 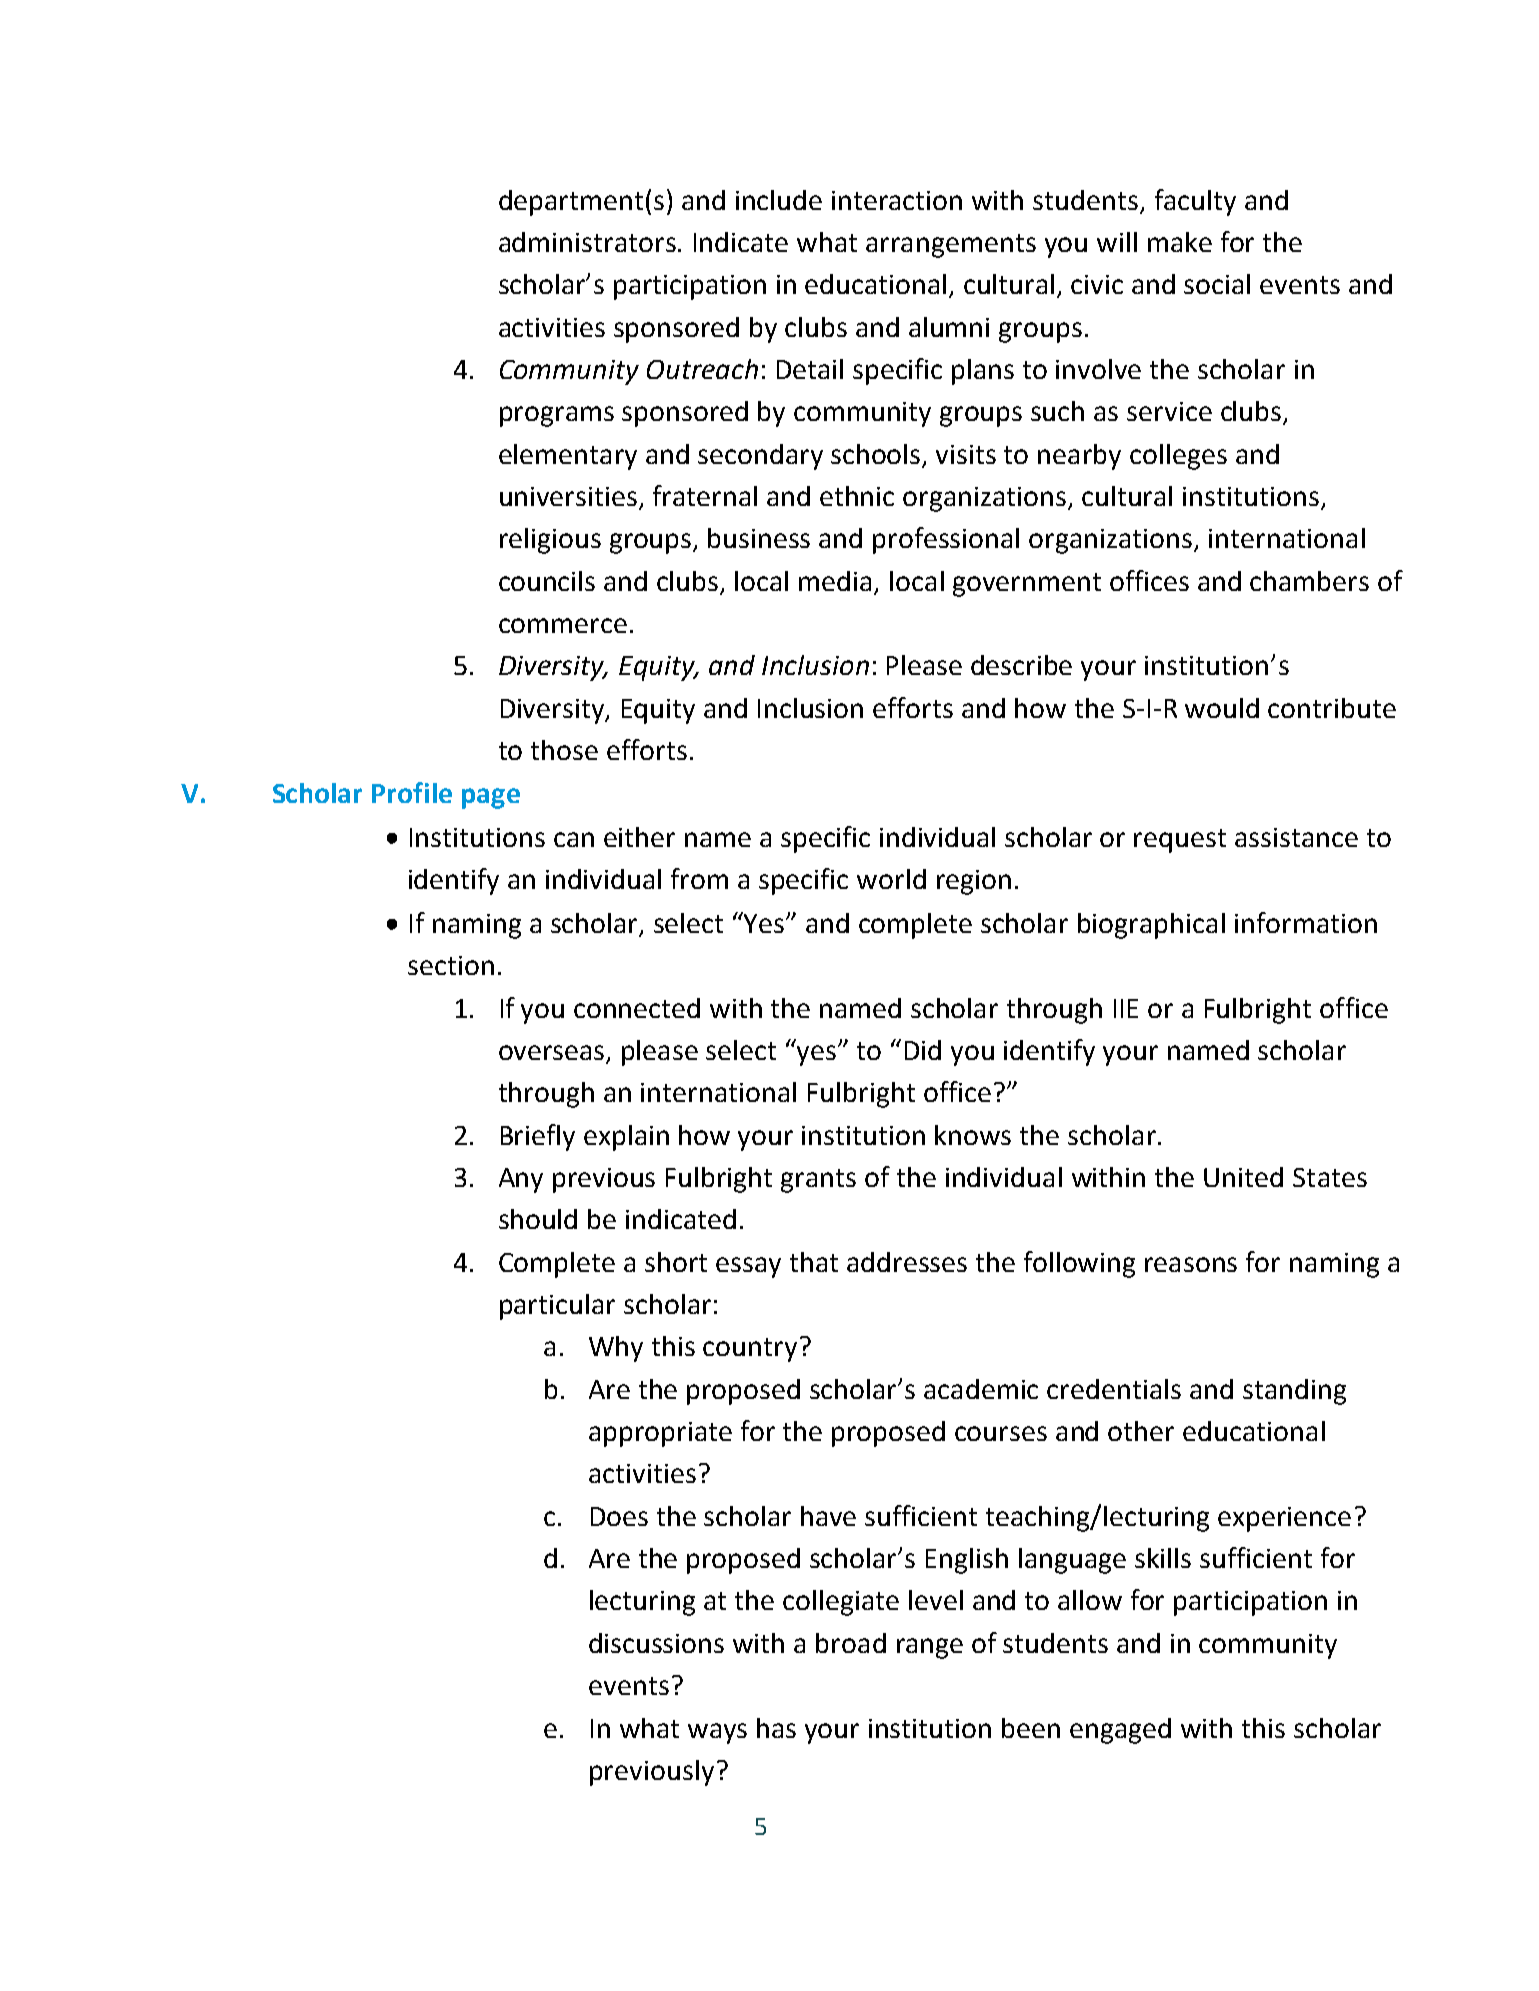 I want to click on United, so click(x=1243, y=1177).
